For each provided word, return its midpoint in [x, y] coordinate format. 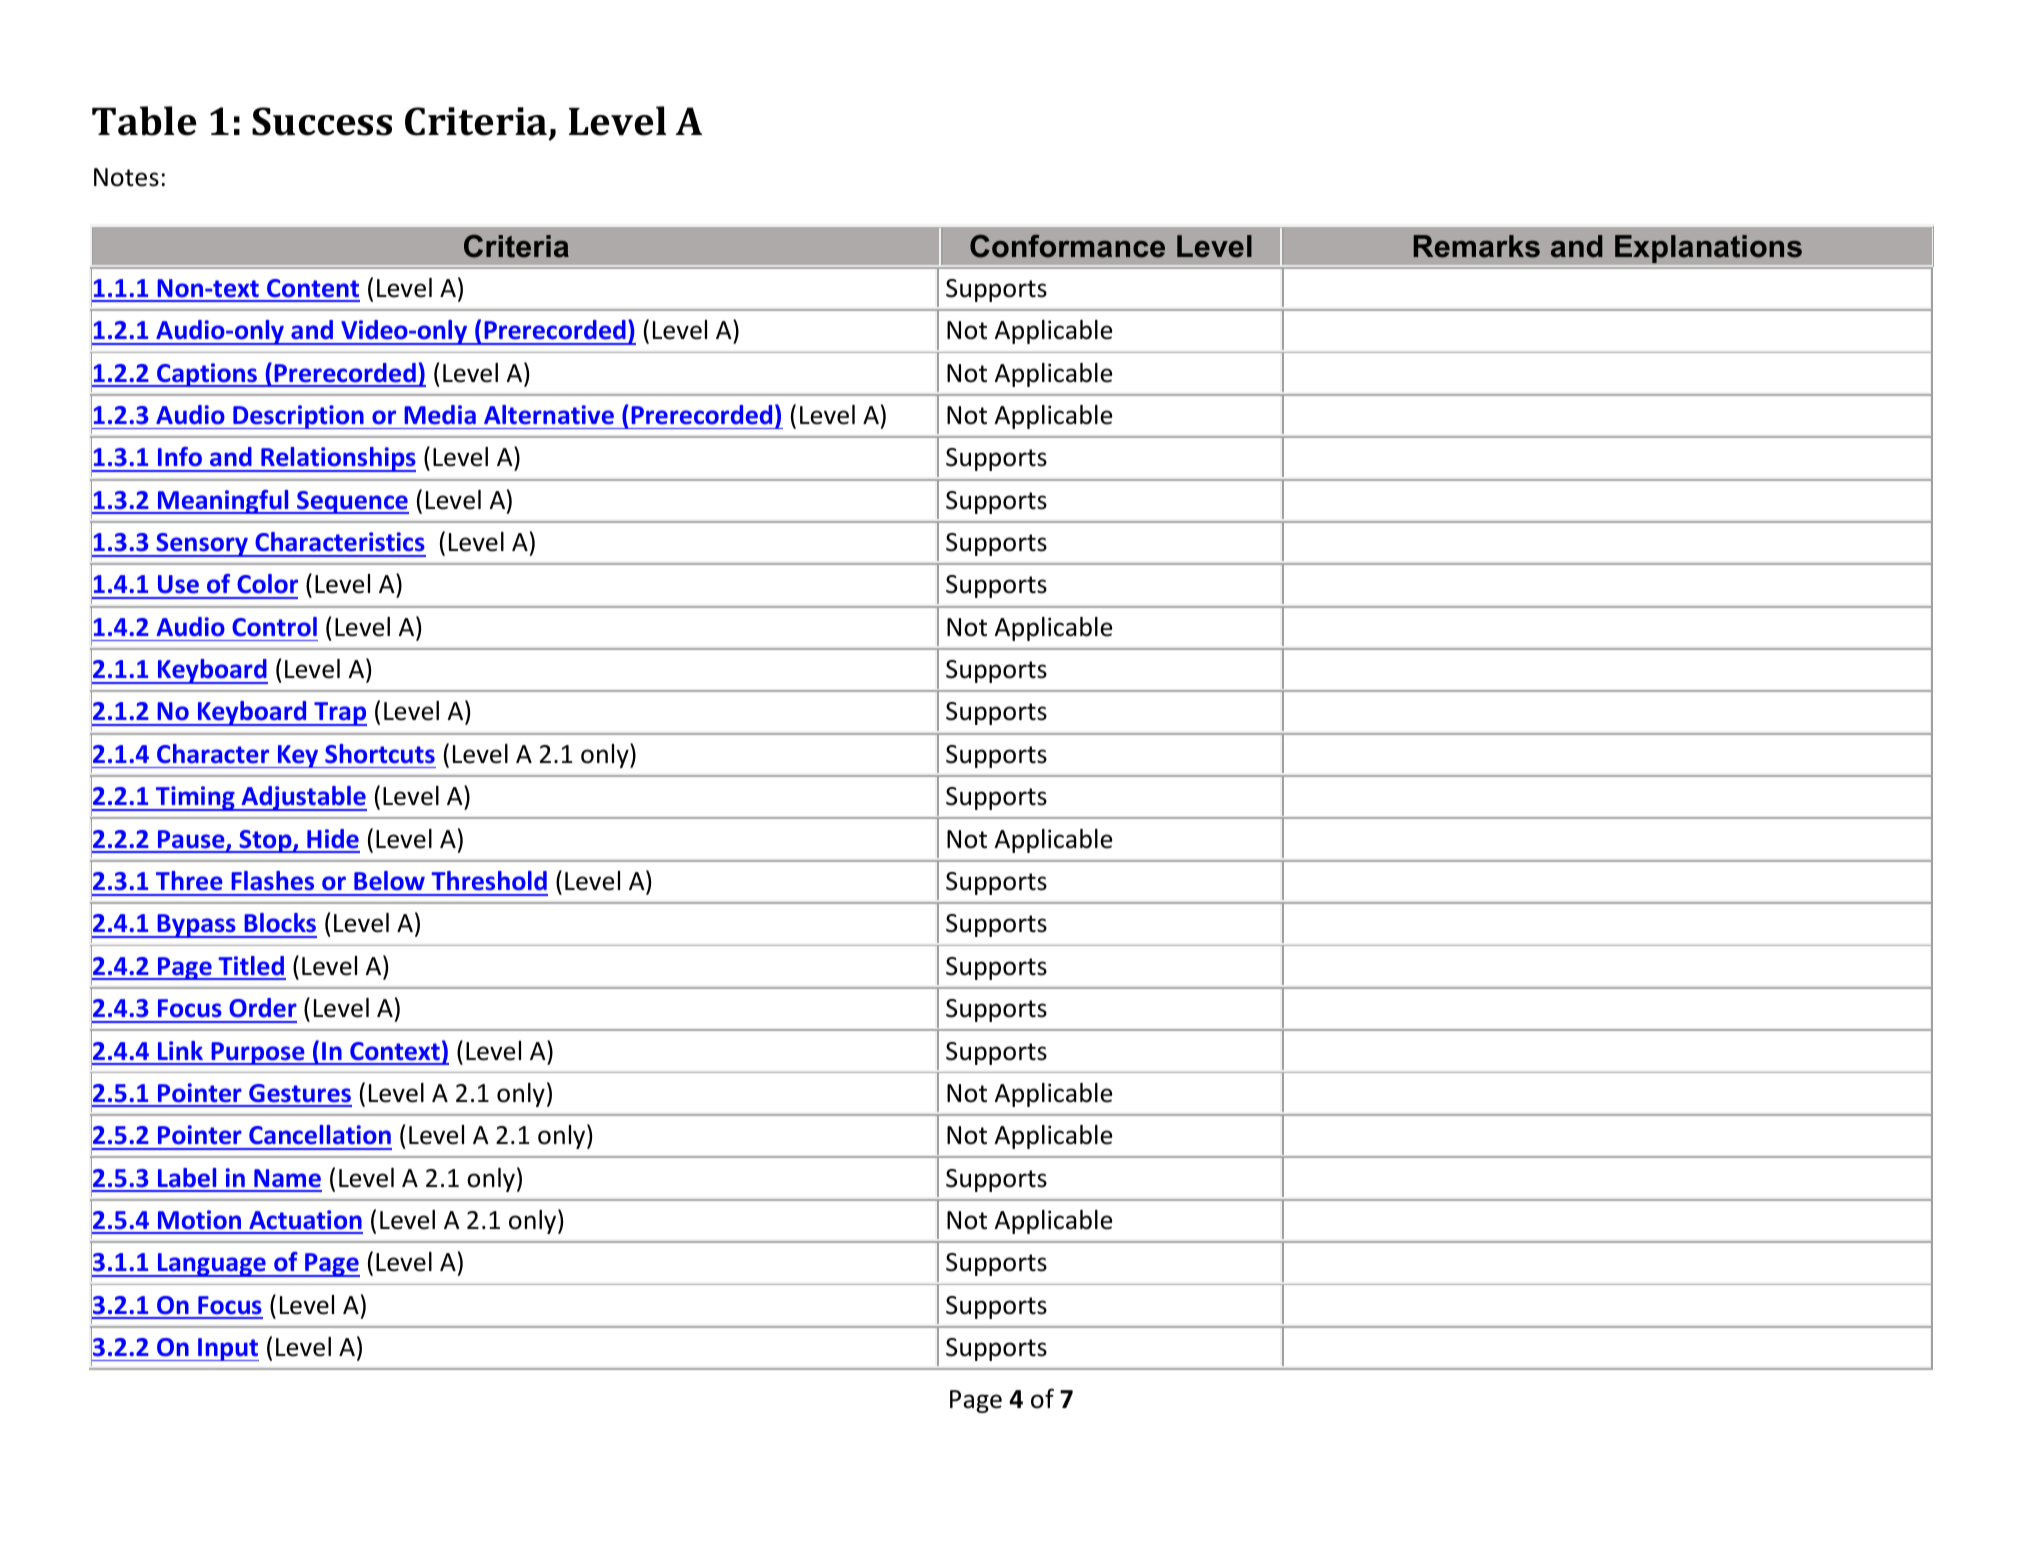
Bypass [196, 926]
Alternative [549, 415]
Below [389, 881]
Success [322, 121]
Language [212, 1265]
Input [227, 1349]
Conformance [1067, 246]
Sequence [352, 502]
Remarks [1477, 246]
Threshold [489, 881]
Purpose [258, 1053]
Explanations [1708, 250]
